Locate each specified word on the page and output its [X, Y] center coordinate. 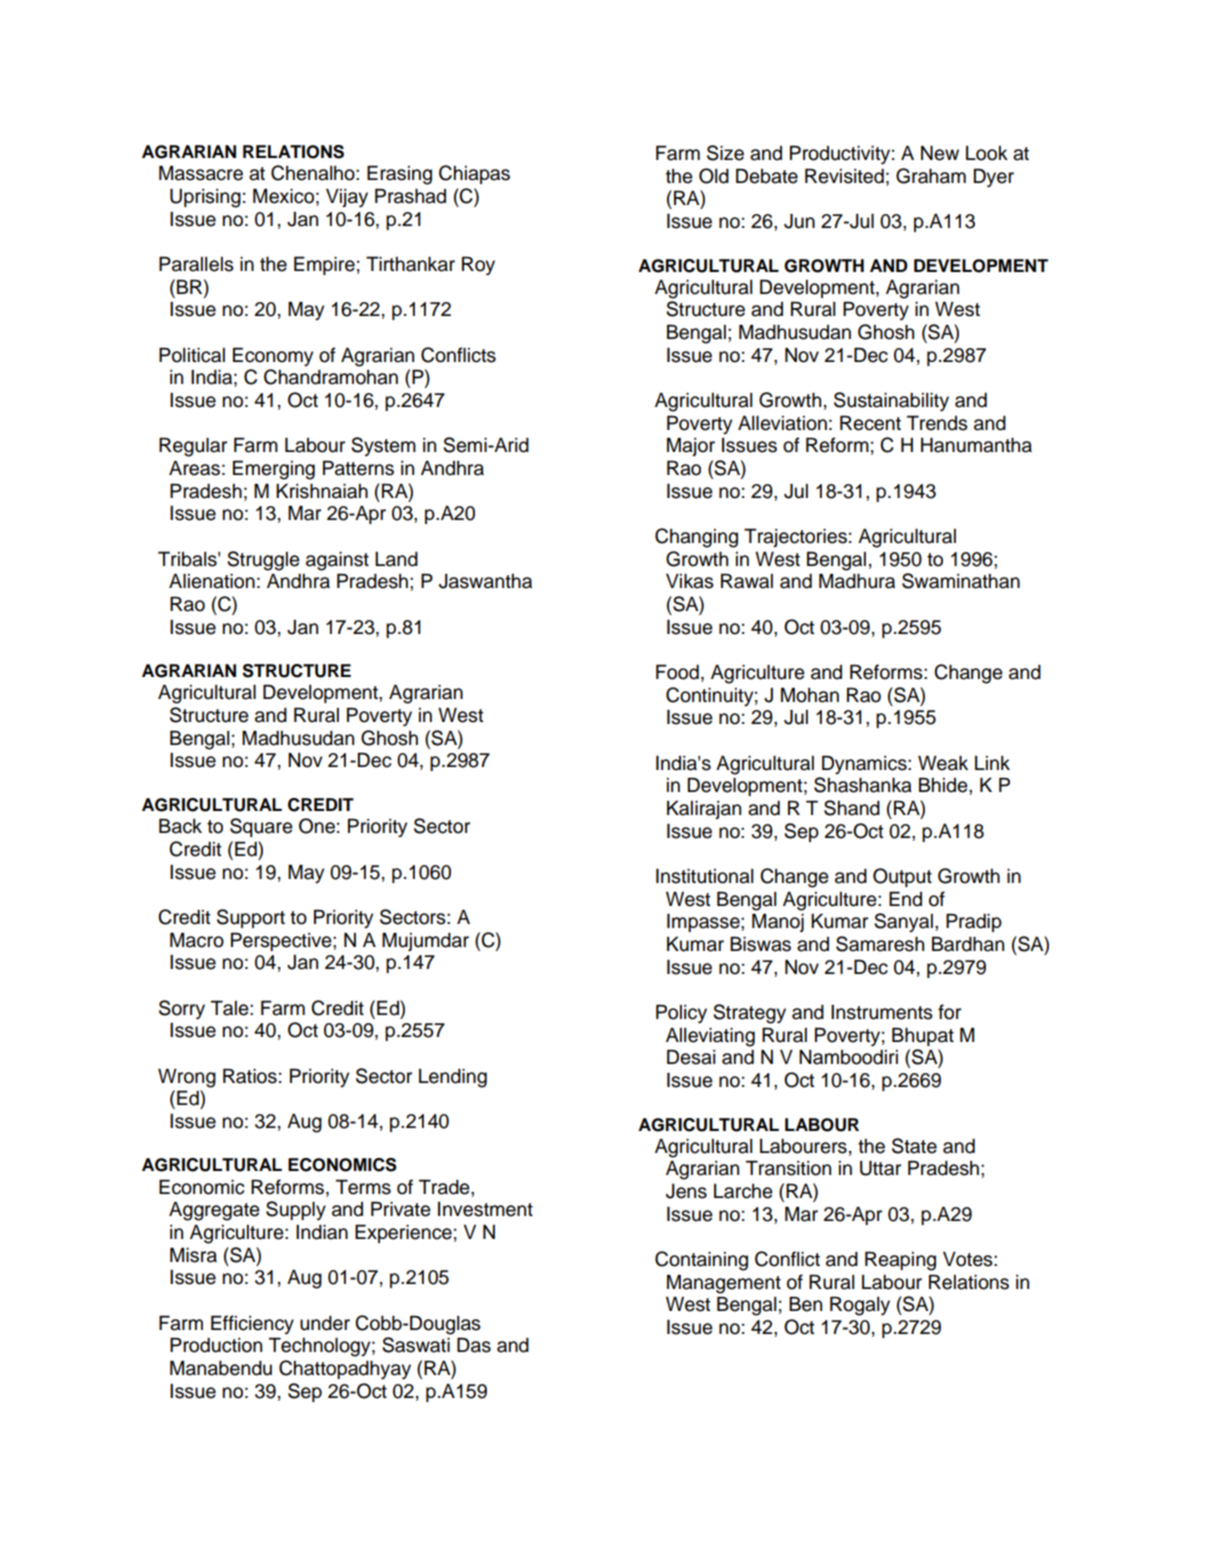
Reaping [900, 1261]
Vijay [347, 198]
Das [474, 1345]
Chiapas [474, 174]
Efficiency [252, 1324]
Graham [931, 176]
